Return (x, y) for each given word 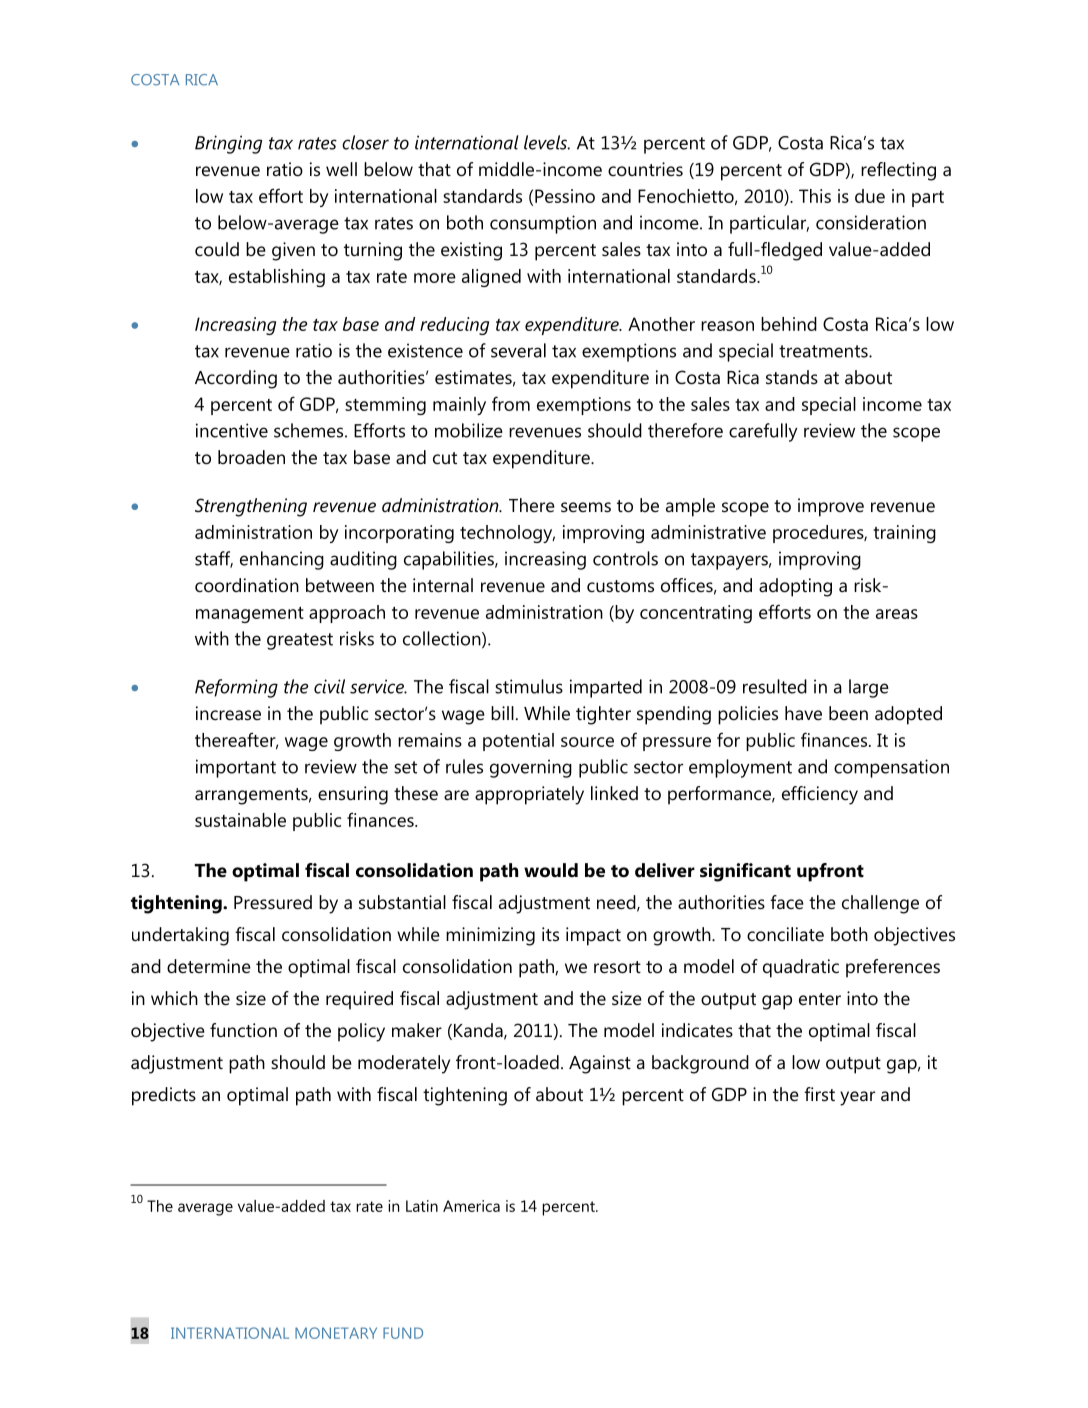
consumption (543, 224)
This (815, 196)
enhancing (282, 560)
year (857, 1098)
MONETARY (336, 1333)
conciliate (785, 934)
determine (209, 966)
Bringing (229, 144)
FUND (403, 1333)
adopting (795, 587)
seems (586, 507)
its (550, 934)
